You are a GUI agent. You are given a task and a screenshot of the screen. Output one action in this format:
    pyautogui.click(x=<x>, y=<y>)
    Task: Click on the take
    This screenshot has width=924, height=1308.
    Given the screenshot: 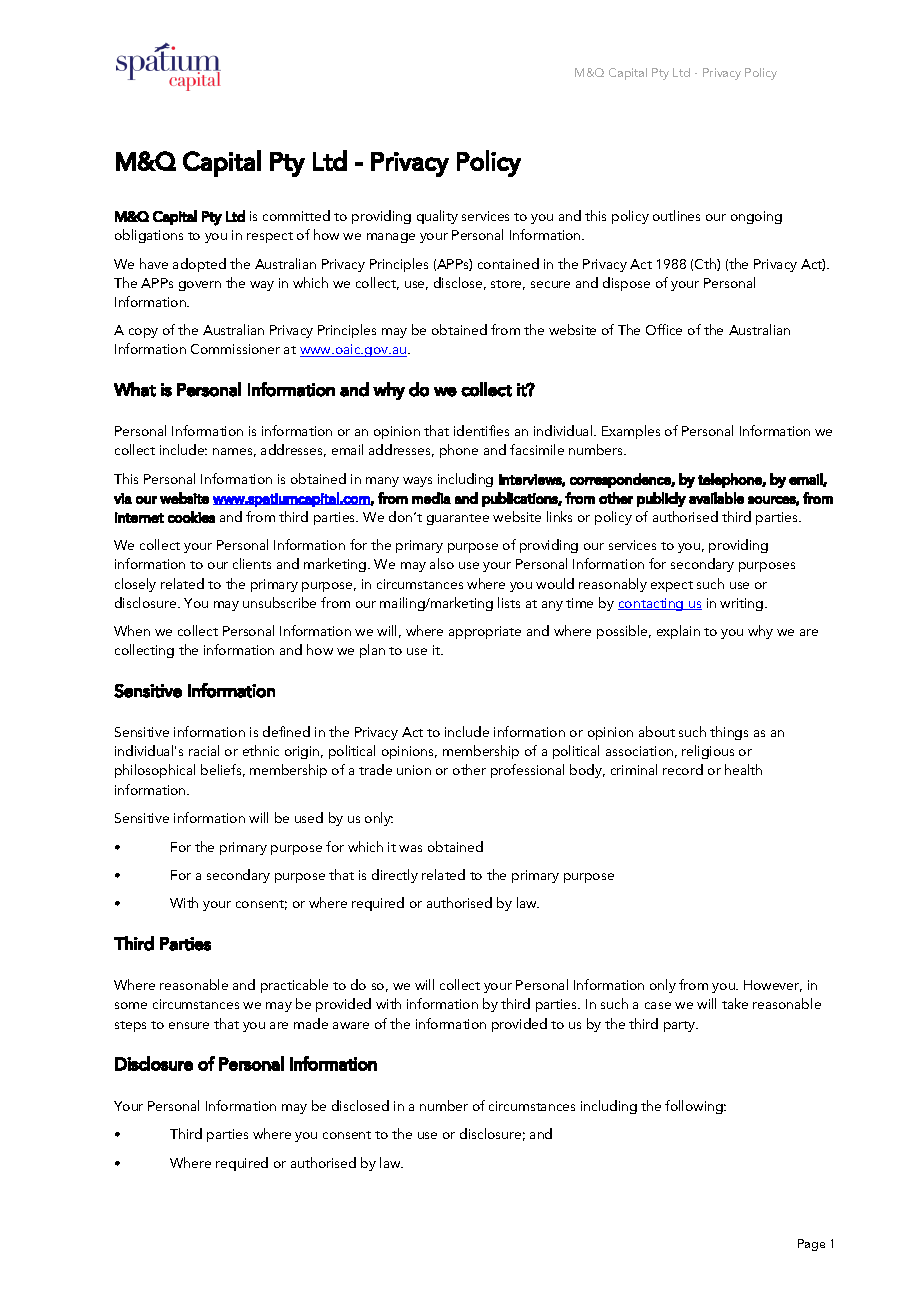 What is the action you would take?
    pyautogui.click(x=735, y=1003)
